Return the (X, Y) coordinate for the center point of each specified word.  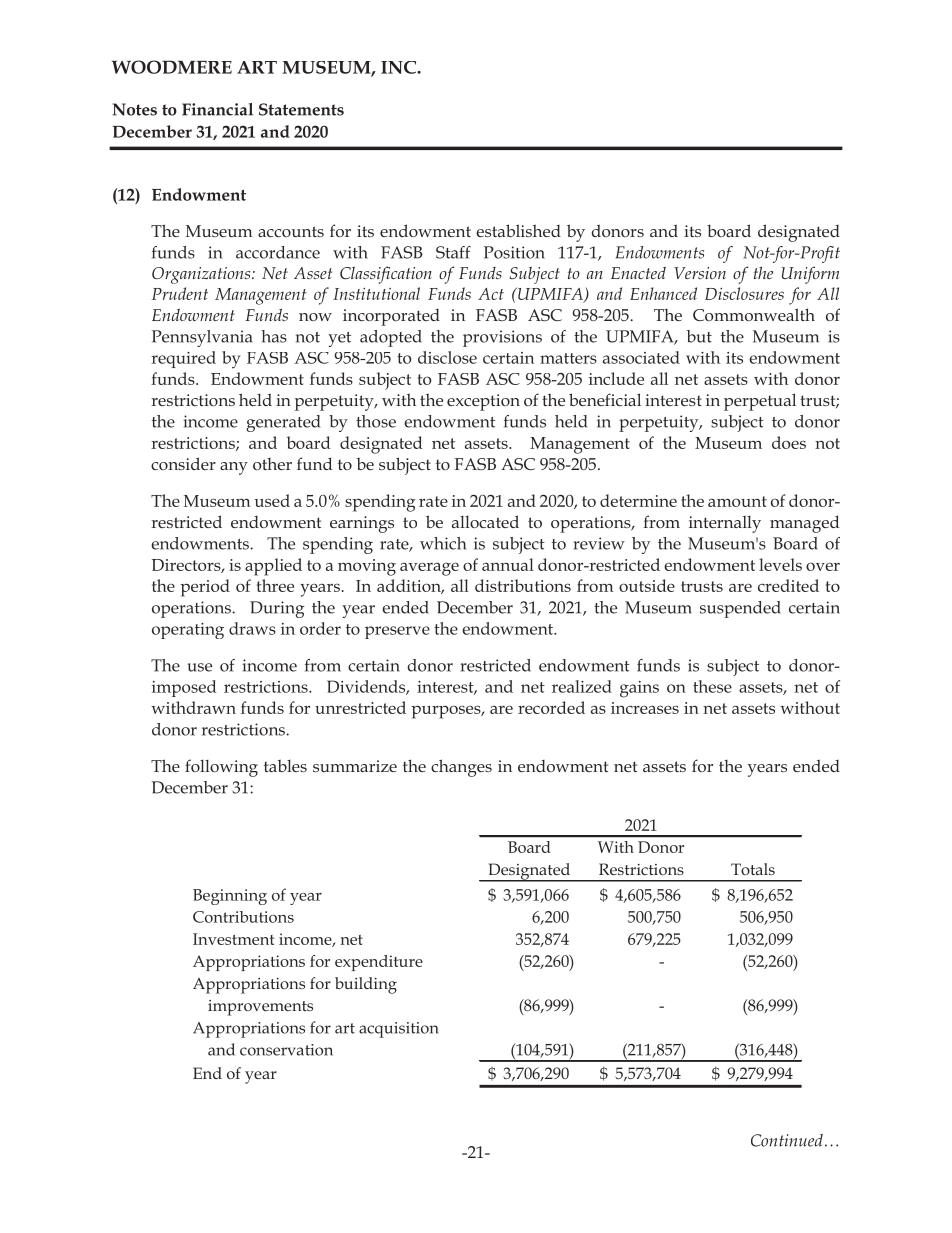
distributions (523, 585)
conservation (286, 1050)
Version (700, 273)
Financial (217, 109)
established (518, 230)
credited (788, 585)
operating (188, 631)
